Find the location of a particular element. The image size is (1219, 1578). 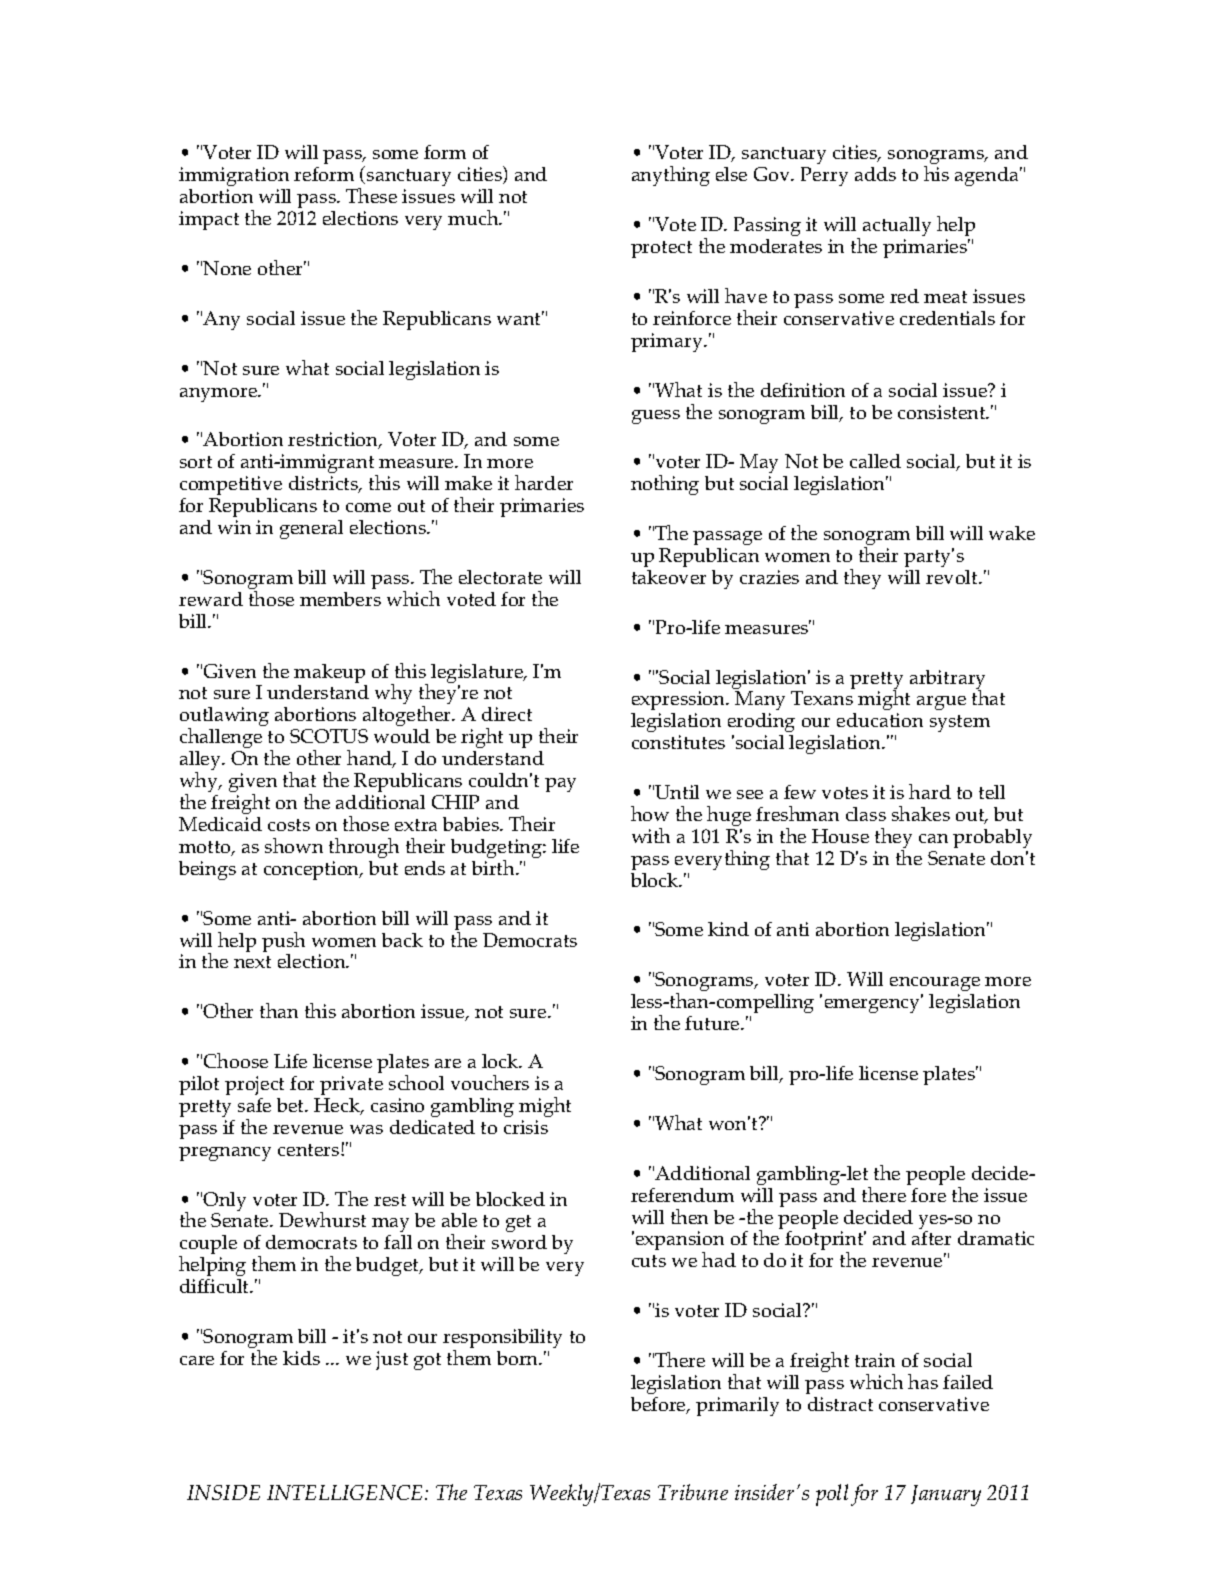

centers is located at coordinates (310, 1150).
